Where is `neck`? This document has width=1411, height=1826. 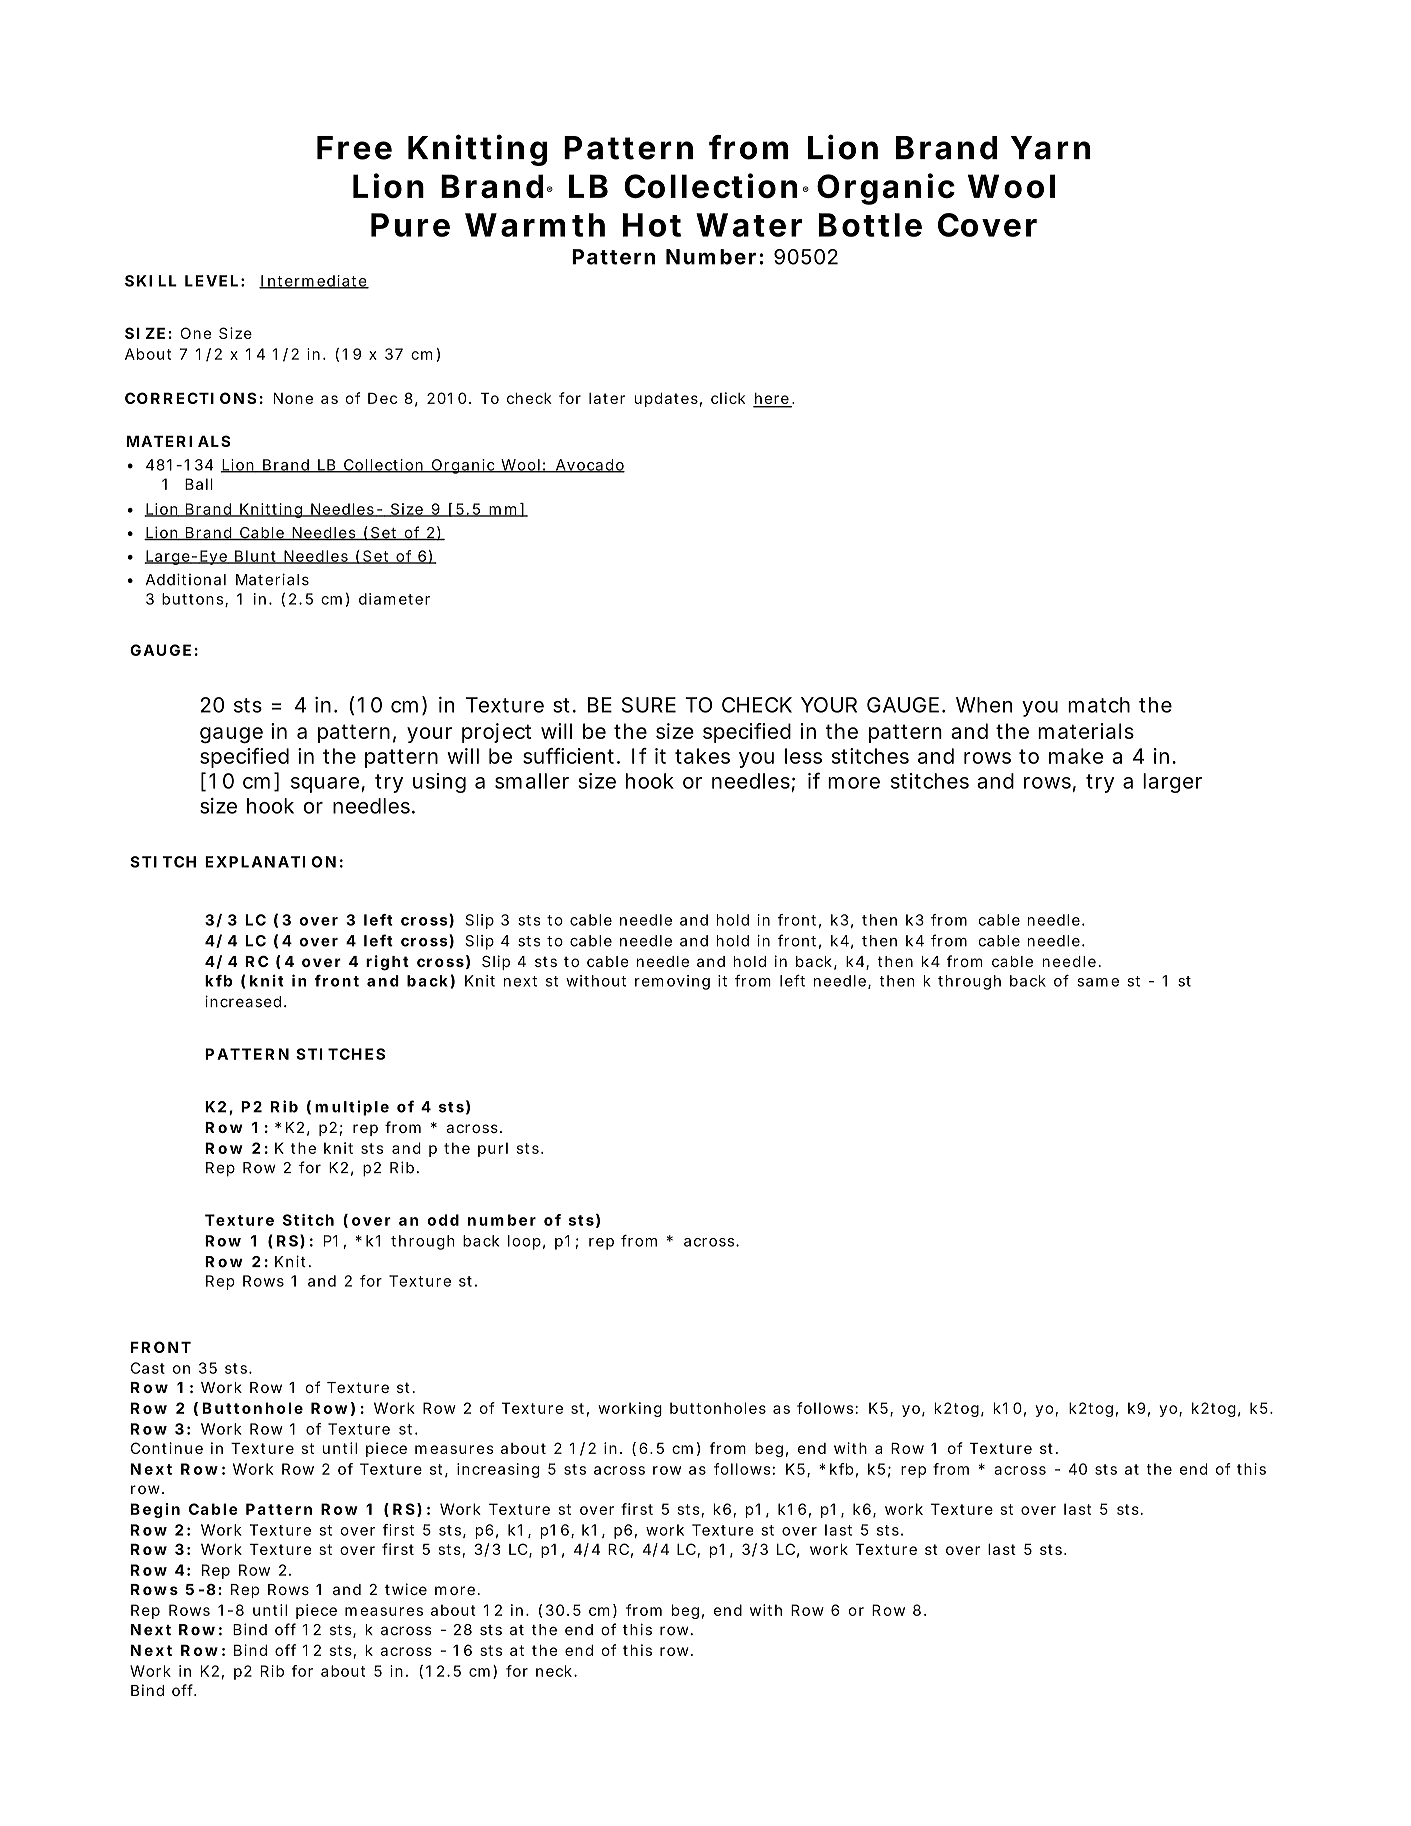 neck is located at coordinates (554, 1671).
